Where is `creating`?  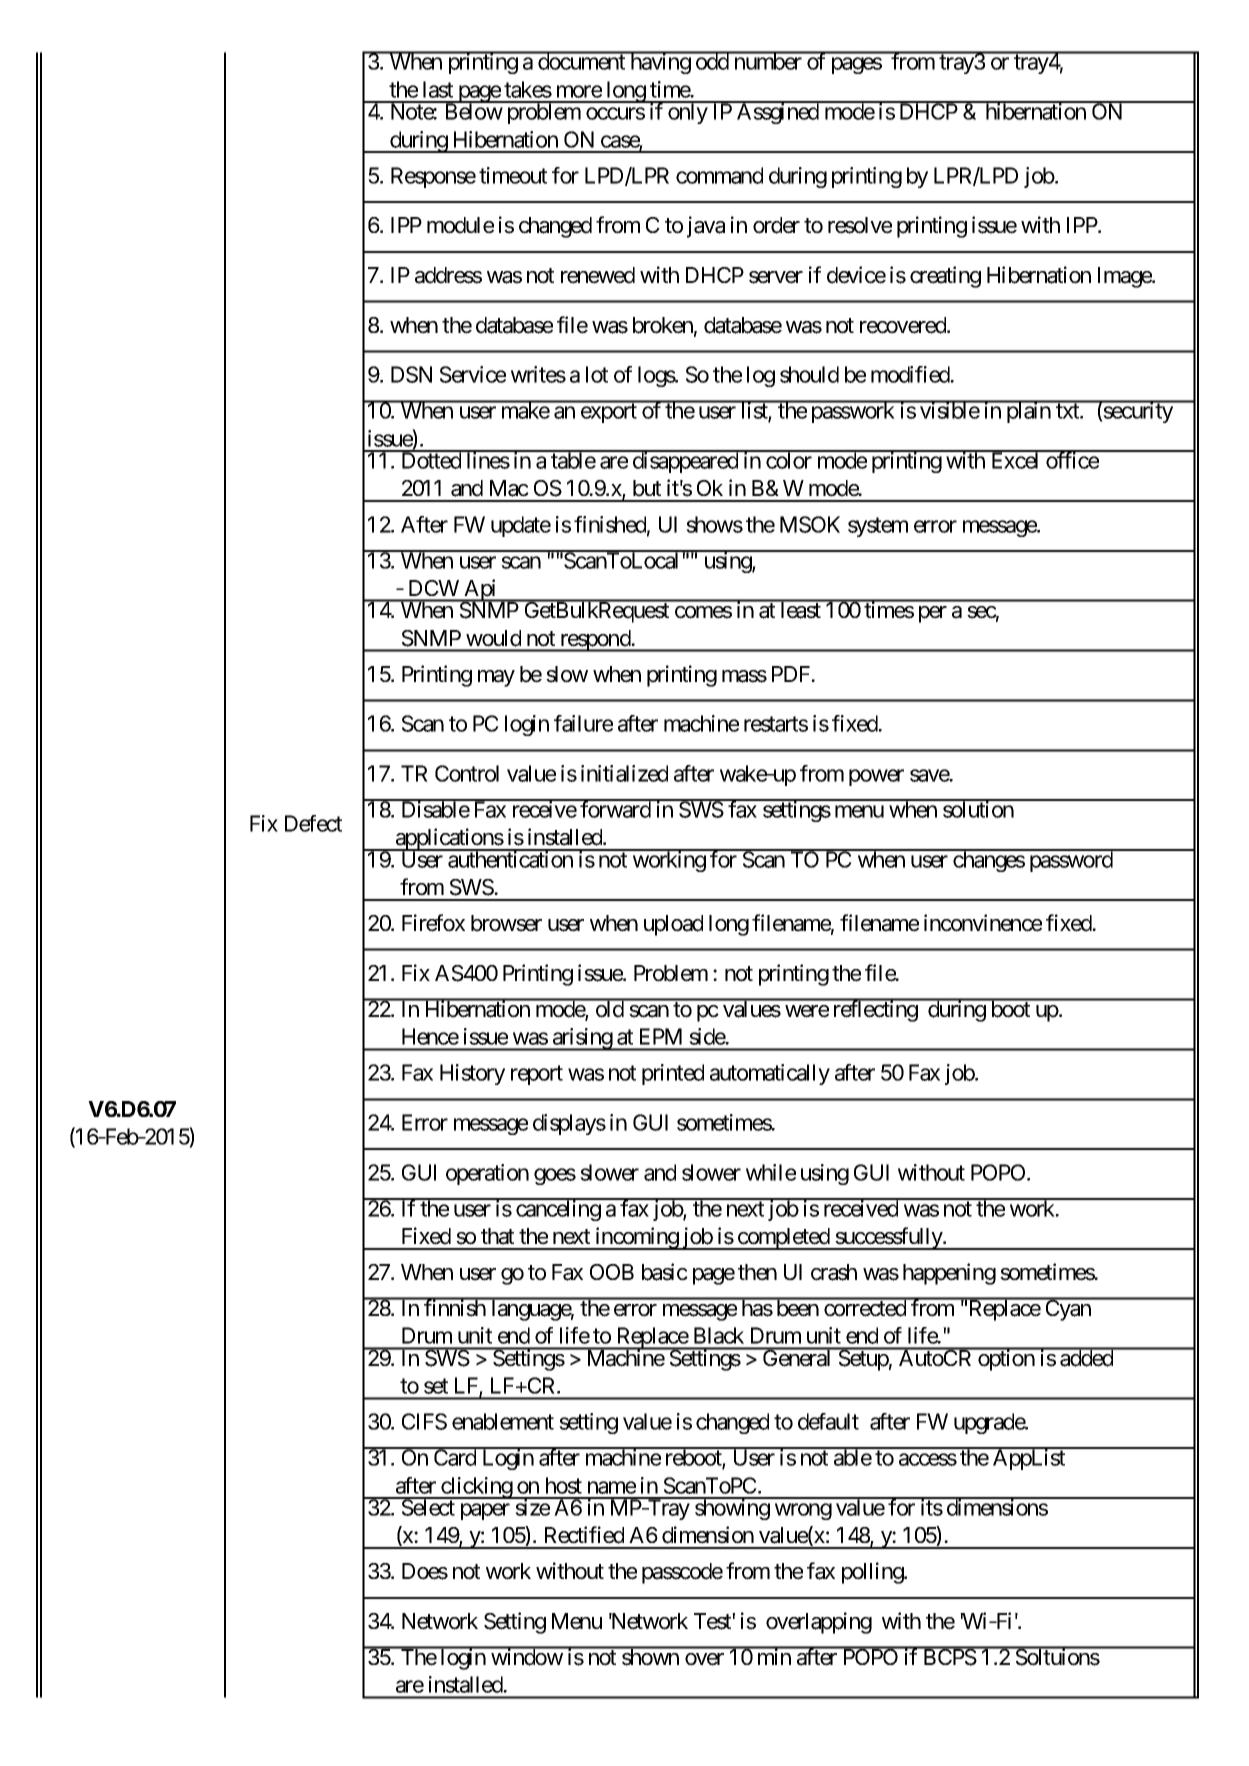
creating is located at coordinates (945, 277).
